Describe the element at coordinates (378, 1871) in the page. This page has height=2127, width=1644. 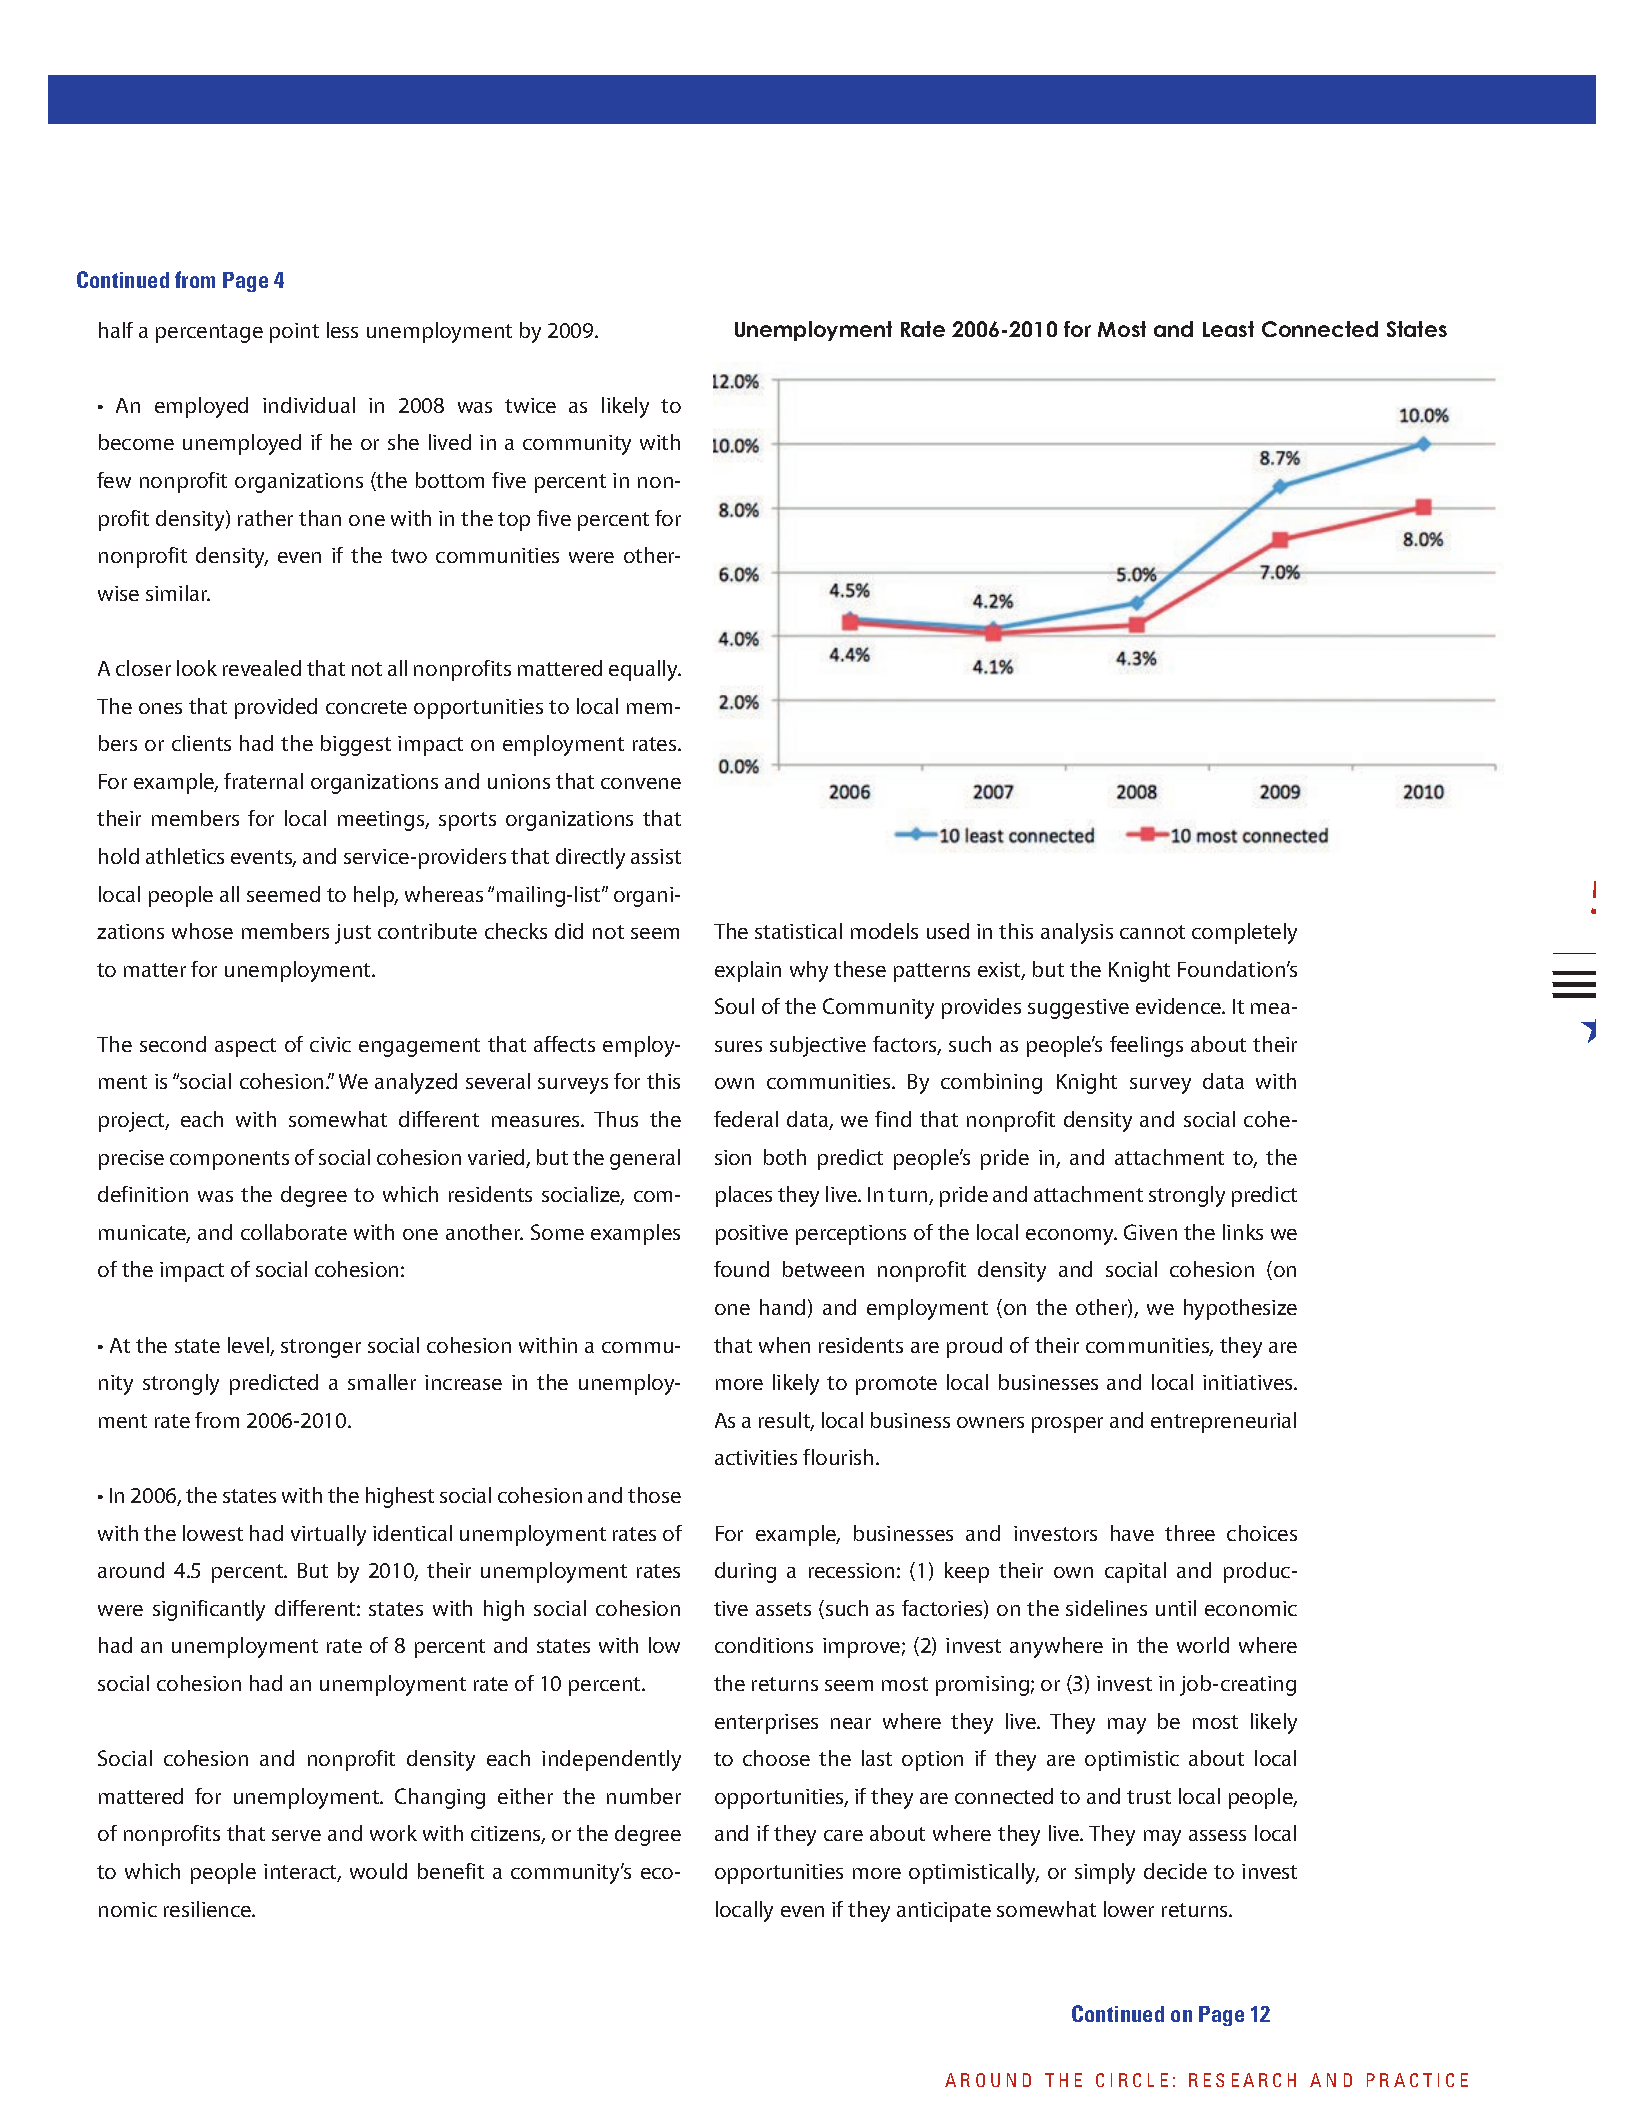
I see `would` at that location.
